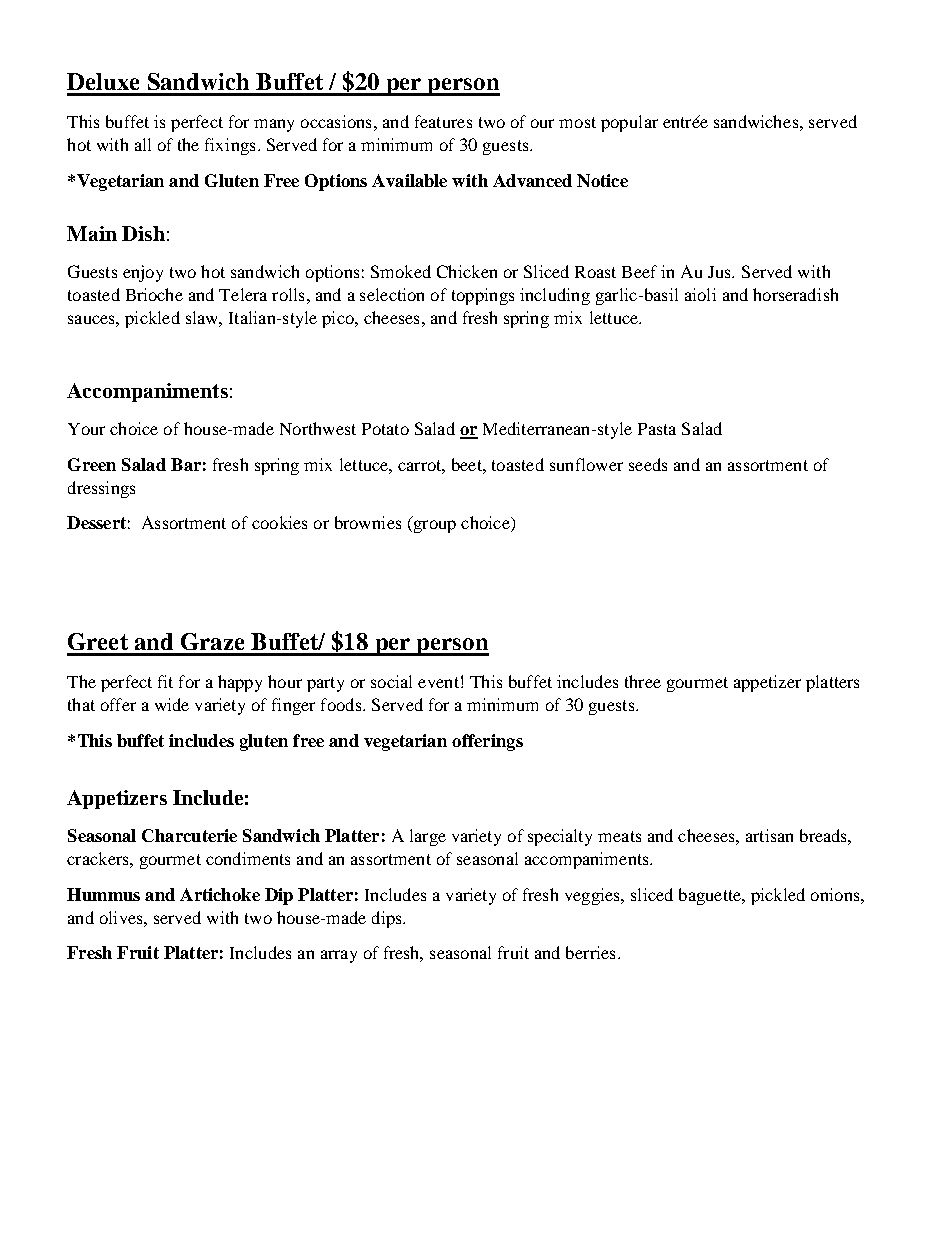  I want to click on popular, so click(629, 123).
